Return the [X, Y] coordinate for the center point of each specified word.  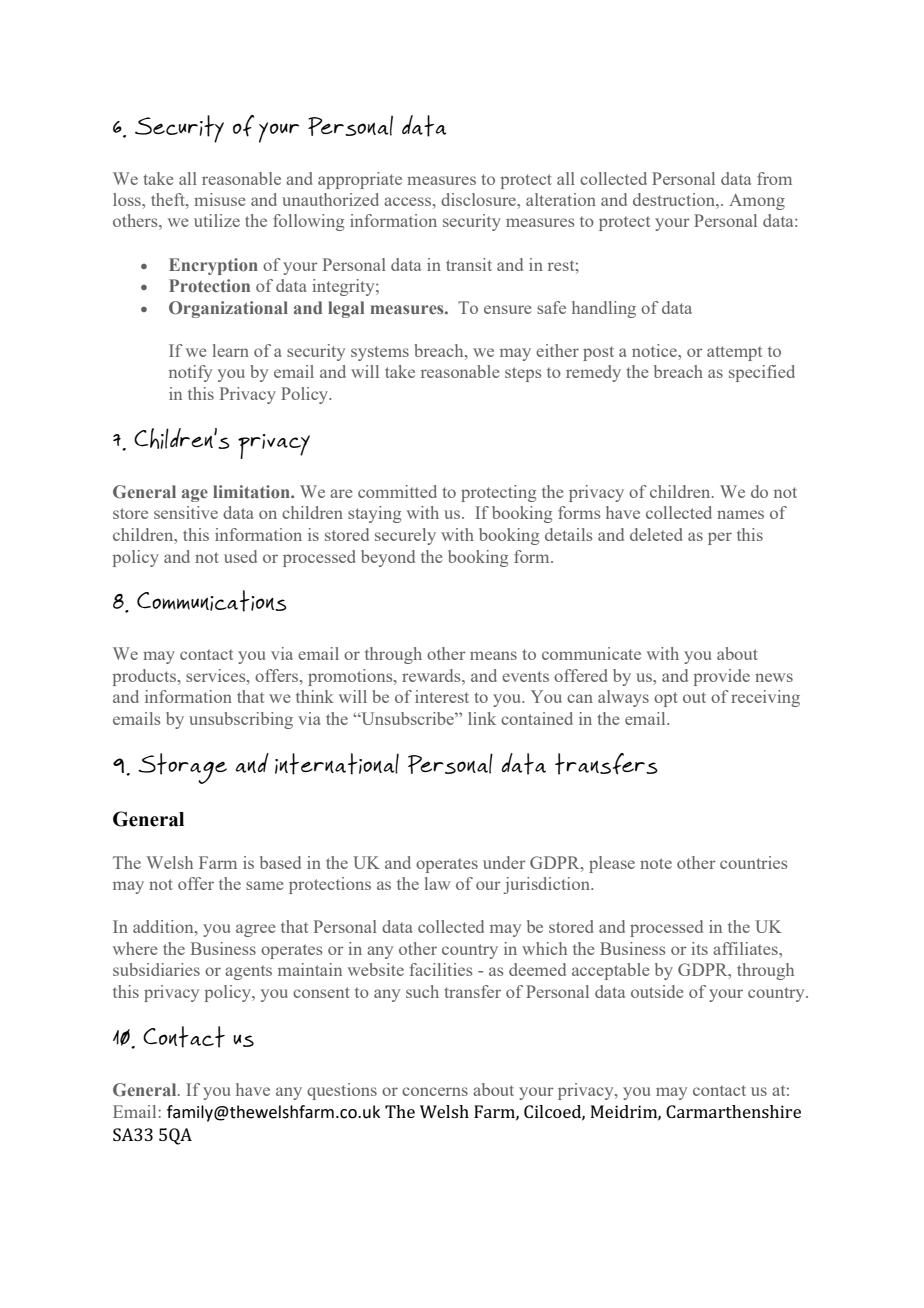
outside [657, 991]
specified [762, 373]
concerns [435, 1091]
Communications [212, 601]
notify [190, 373]
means [493, 655]
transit [469, 264]
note [656, 863]
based [280, 862]
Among [757, 202]
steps [523, 374]
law [437, 883]
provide [722, 677]
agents [248, 972]
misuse [219, 199]
